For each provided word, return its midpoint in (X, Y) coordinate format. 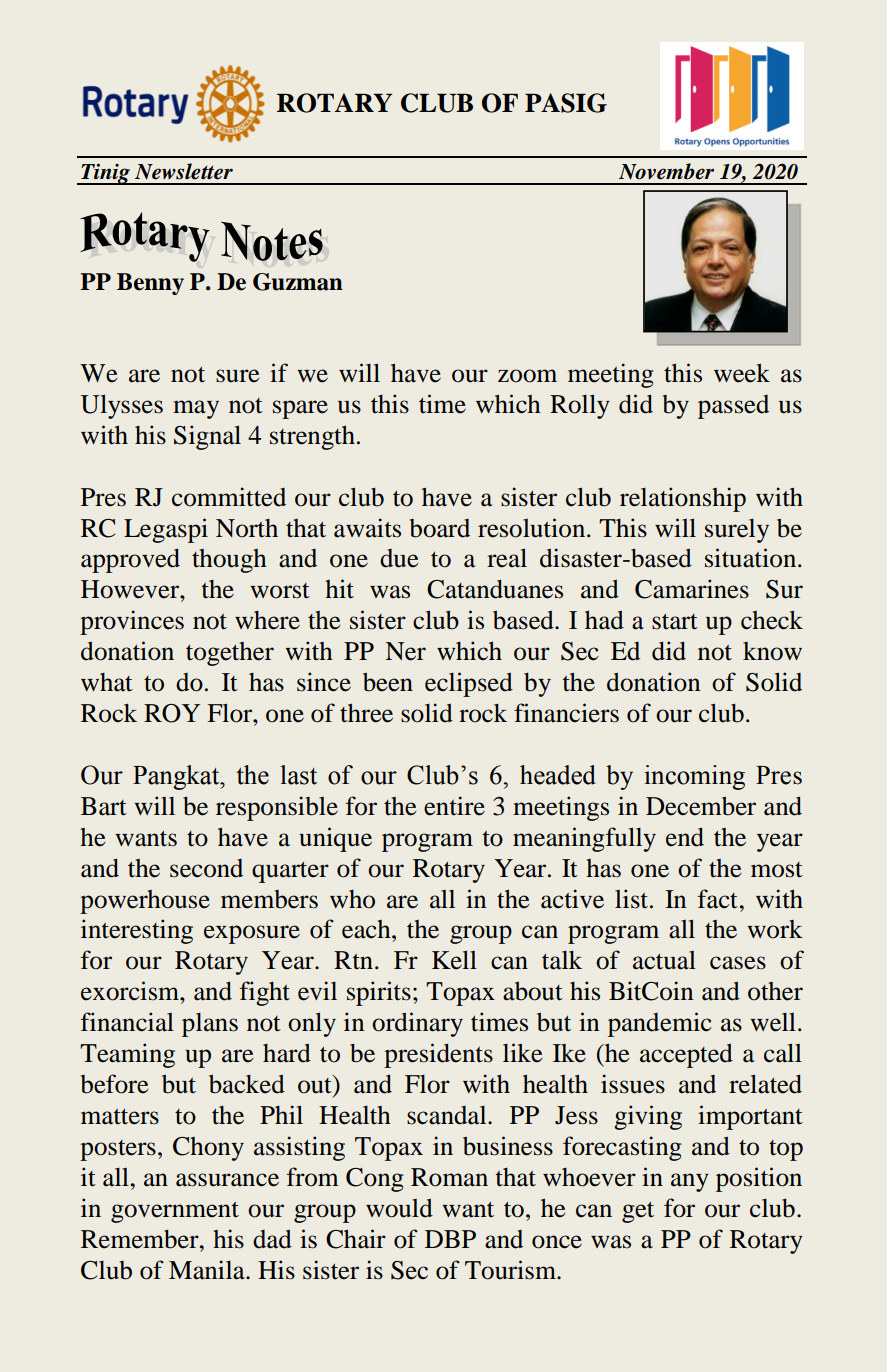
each (367, 929)
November (666, 171)
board (440, 528)
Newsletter (184, 171)
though (229, 561)
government (175, 1212)
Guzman (298, 282)
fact (718, 899)
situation (752, 558)
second (206, 868)
